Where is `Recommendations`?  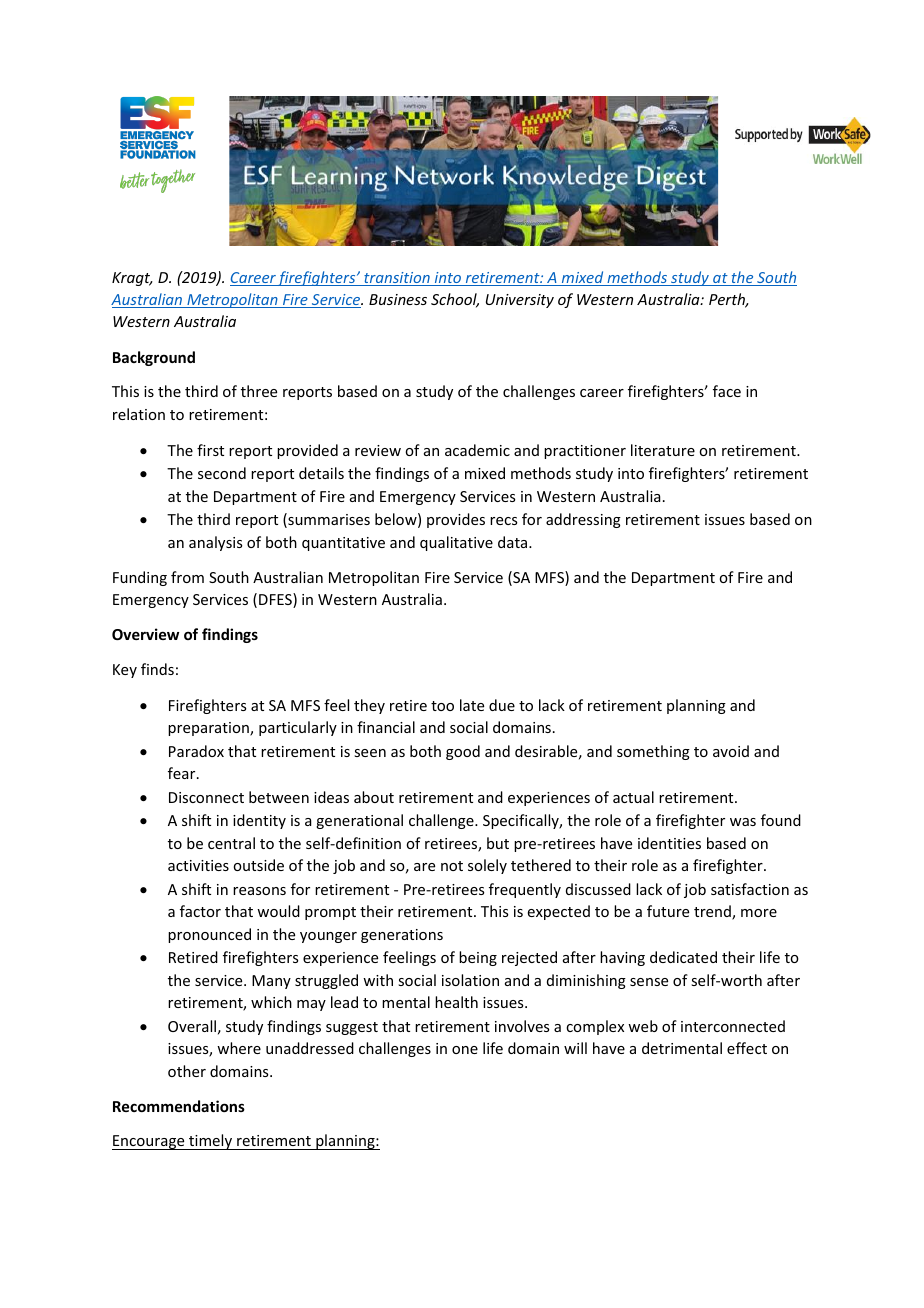 Recommendations is located at coordinates (179, 1106).
